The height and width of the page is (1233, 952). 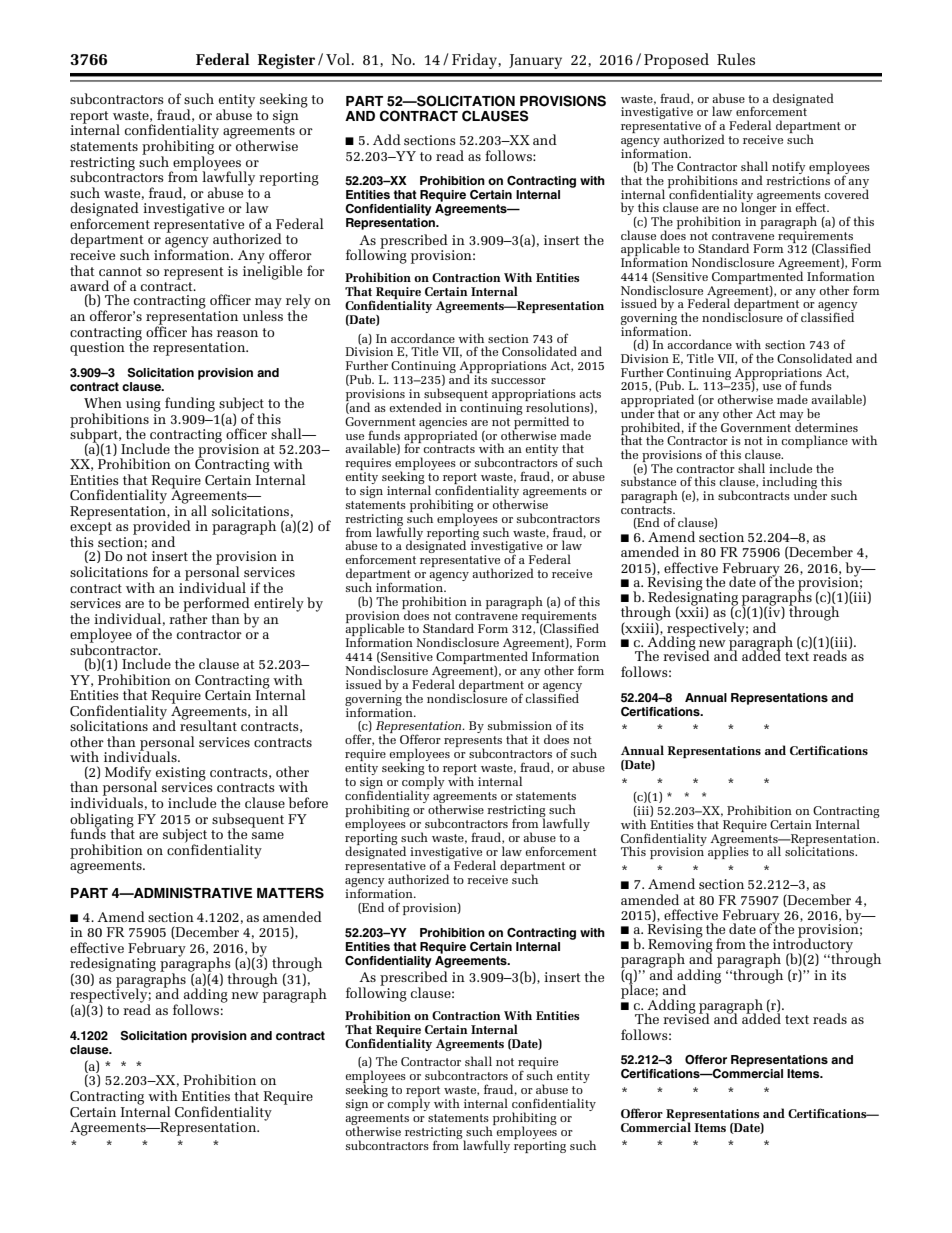 I want to click on has, so click(x=202, y=331).
